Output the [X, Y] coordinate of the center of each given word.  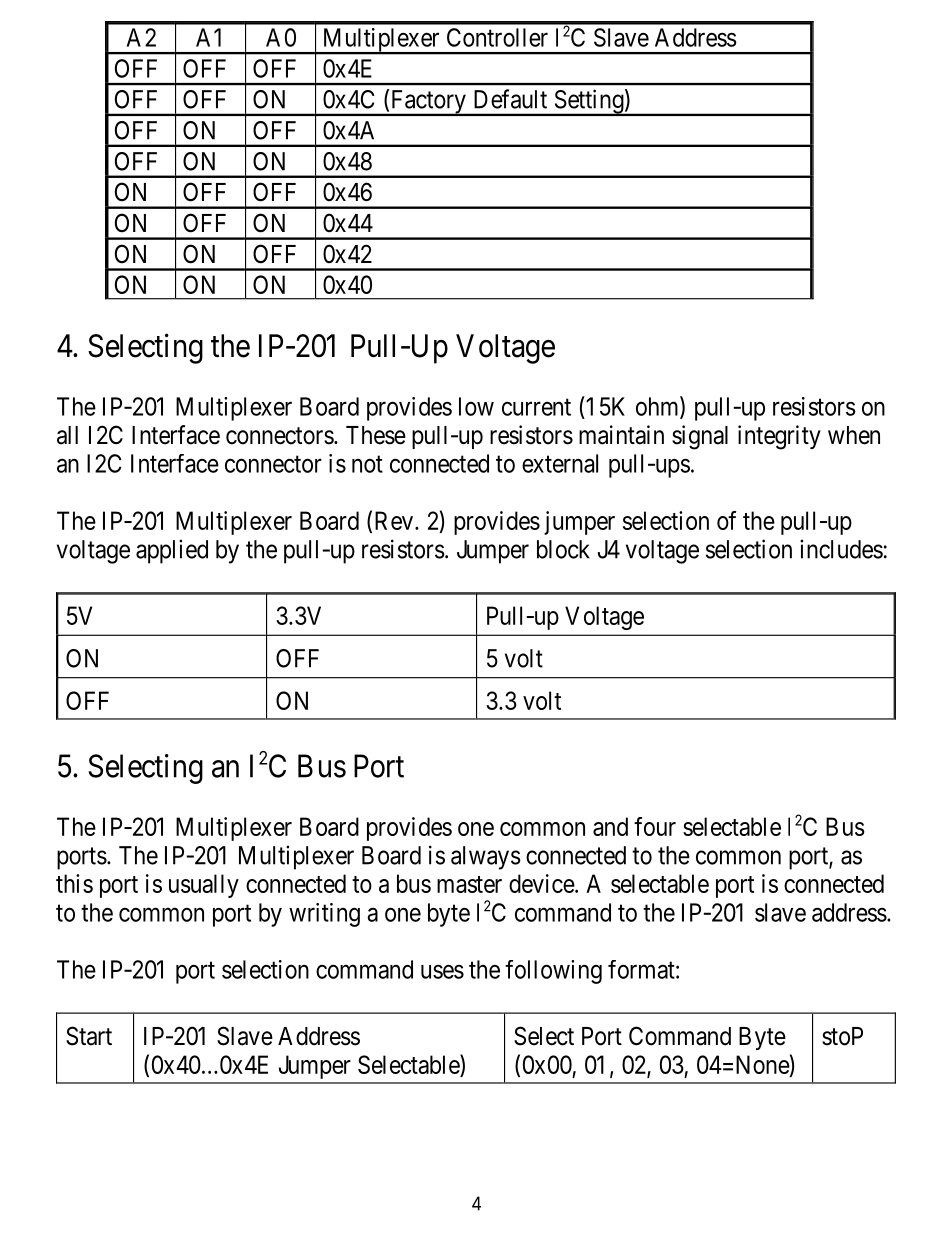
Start [89, 1036]
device [542, 883]
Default [510, 99]
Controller [497, 37]
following [553, 972]
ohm [658, 407]
